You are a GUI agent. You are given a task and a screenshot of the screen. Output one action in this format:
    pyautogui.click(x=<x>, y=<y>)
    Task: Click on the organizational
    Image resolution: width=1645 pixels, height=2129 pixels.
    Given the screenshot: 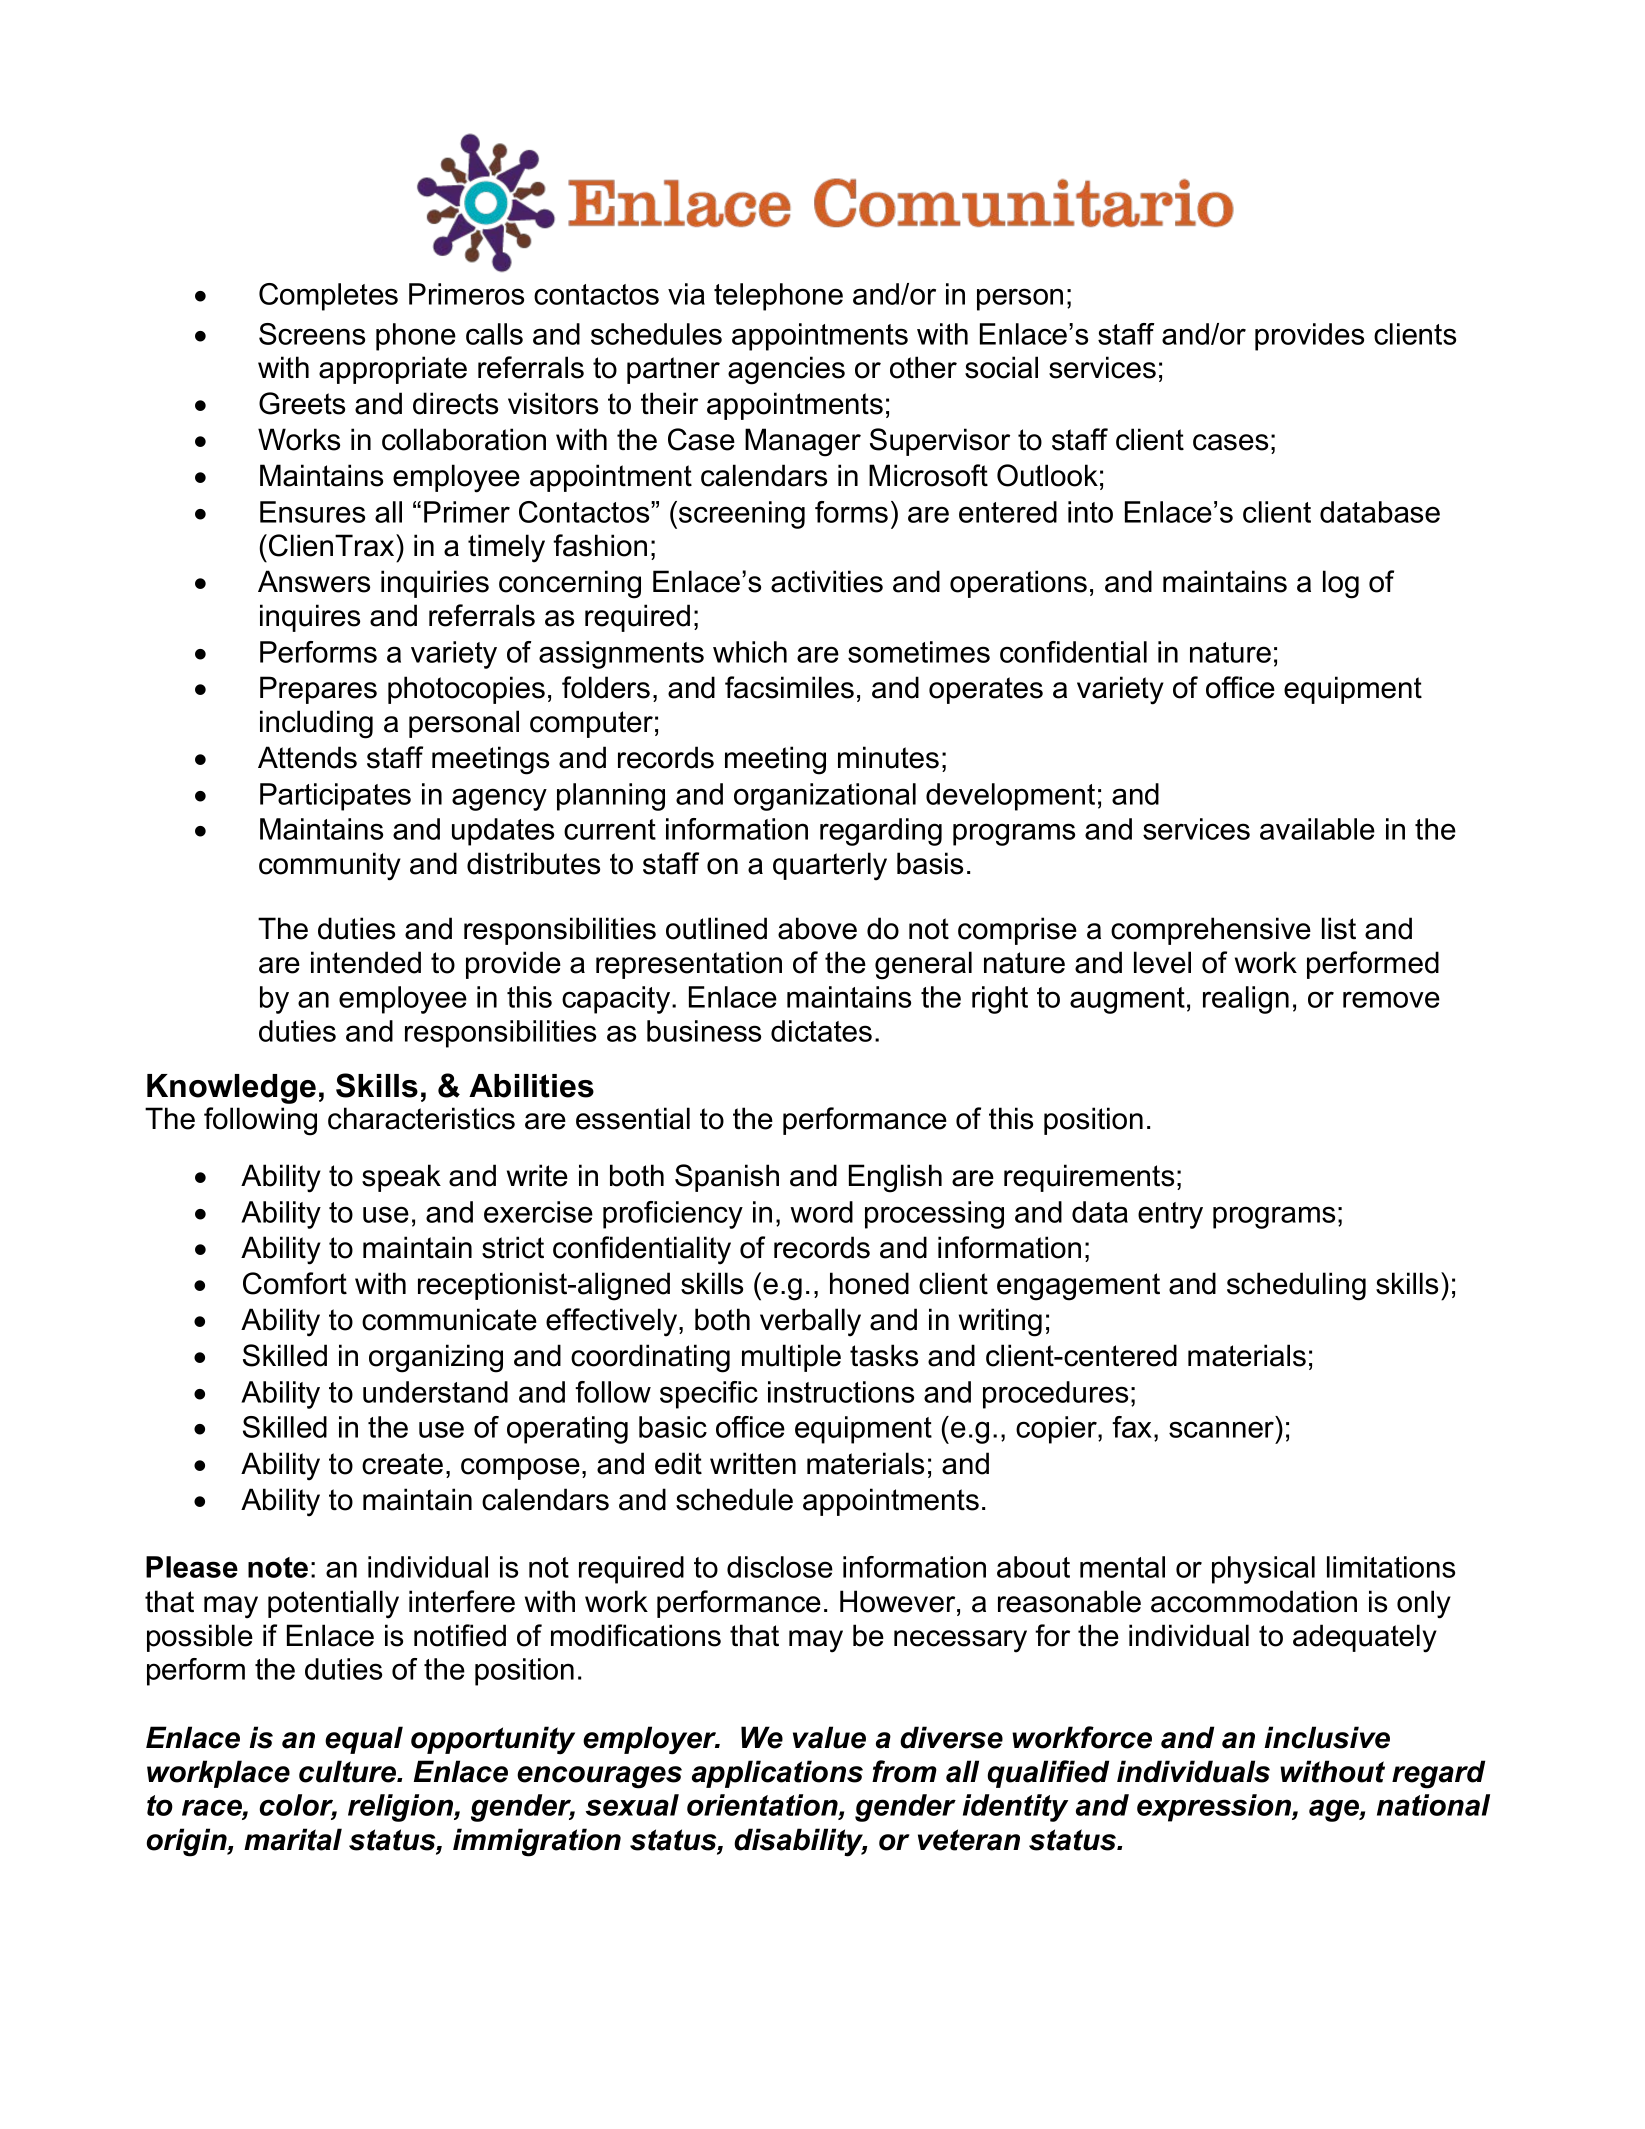 What is the action you would take?
    pyautogui.click(x=825, y=797)
